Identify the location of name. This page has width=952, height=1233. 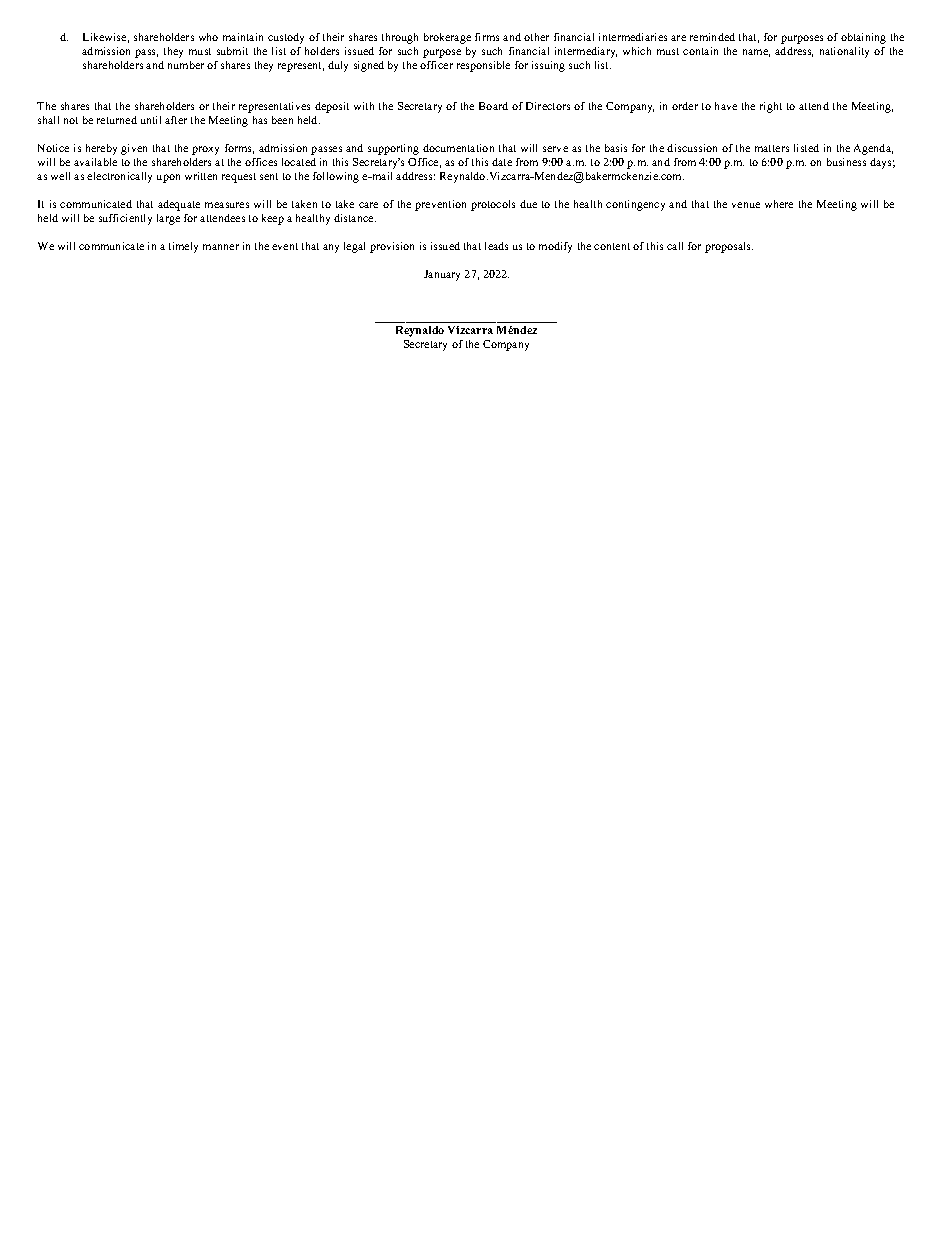
(756, 53).
